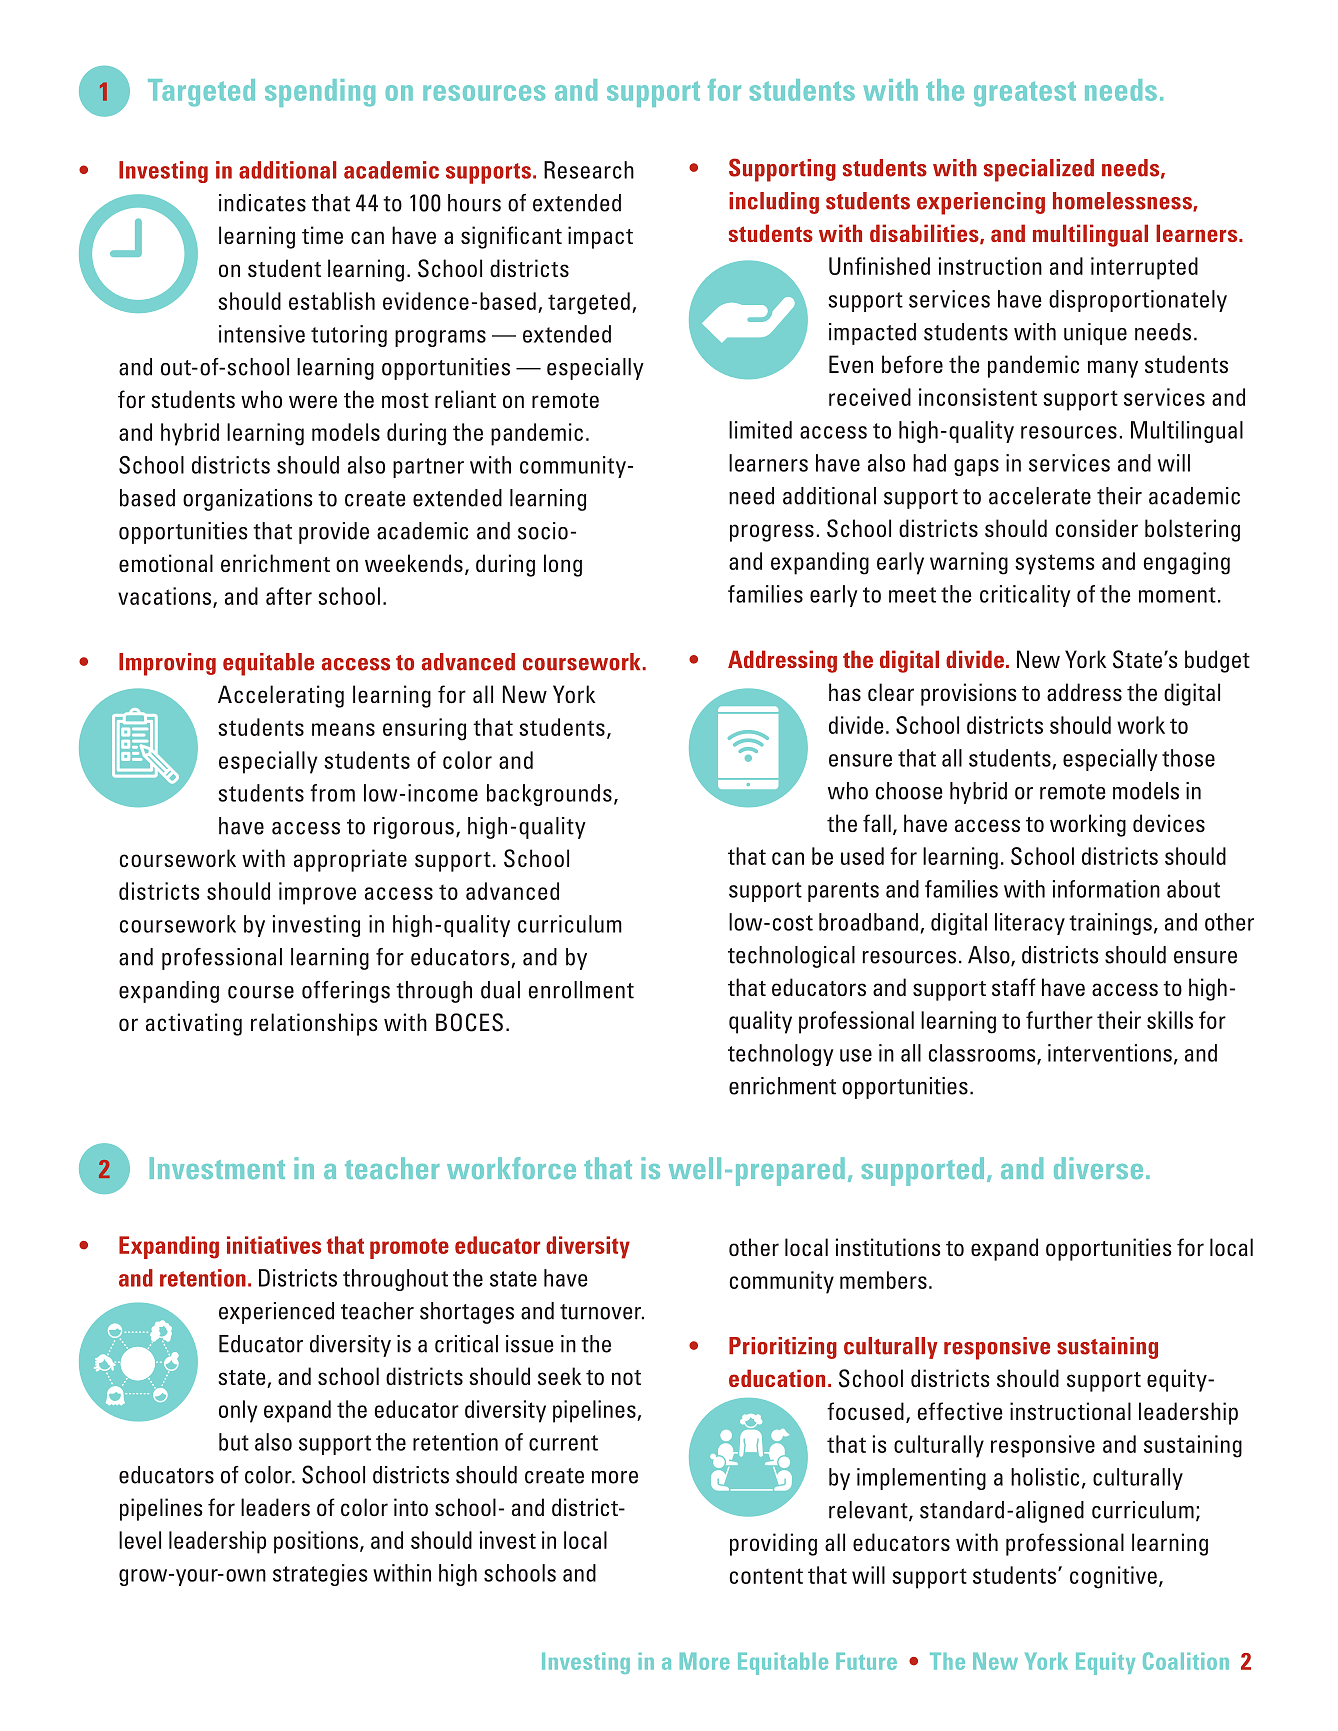 The width and height of the page is (1338, 1731). What do you see at coordinates (1106, 889) in the page?
I see `information` at bounding box center [1106, 889].
